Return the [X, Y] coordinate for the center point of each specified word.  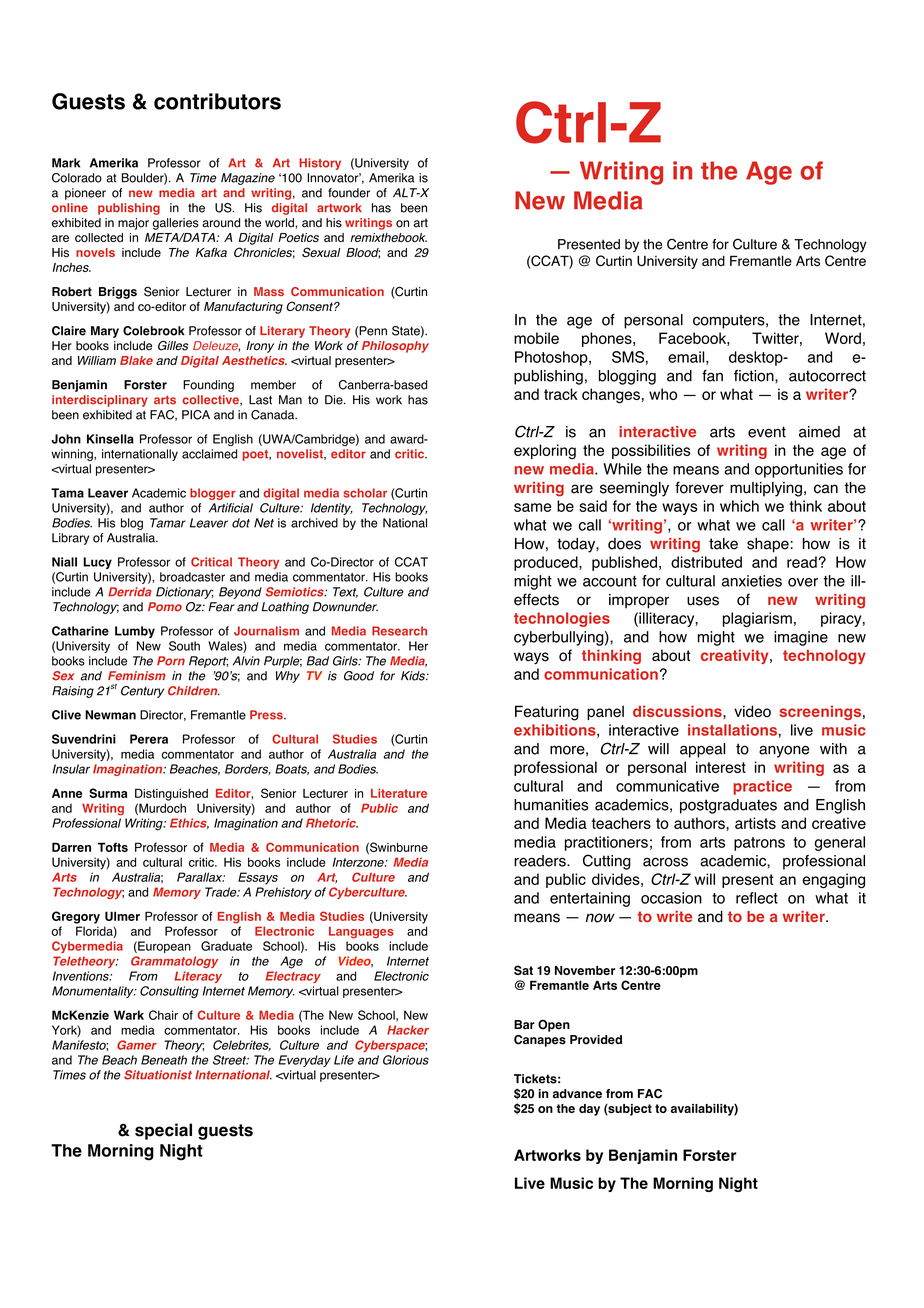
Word [843, 338]
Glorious [406, 1060]
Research [399, 631]
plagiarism [757, 619]
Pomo [165, 607]
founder [349, 193]
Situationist [158, 1075]
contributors [217, 101]
